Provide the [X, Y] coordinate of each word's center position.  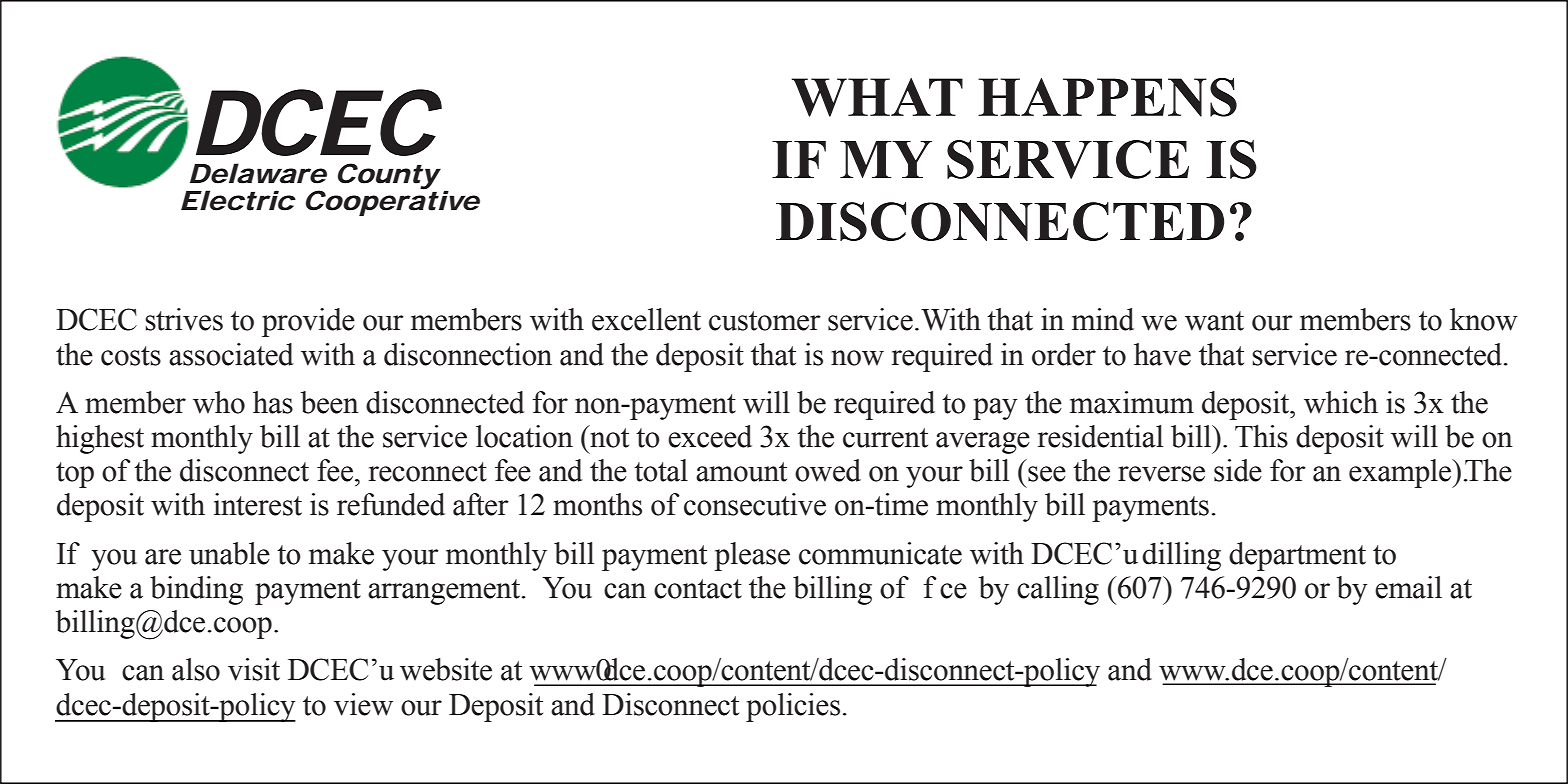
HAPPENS [1107, 97]
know [1484, 319]
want [1214, 321]
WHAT [877, 97]
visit [254, 669]
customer [765, 321]
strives [184, 319]
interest [258, 504]
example [1401, 473]
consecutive [755, 504]
